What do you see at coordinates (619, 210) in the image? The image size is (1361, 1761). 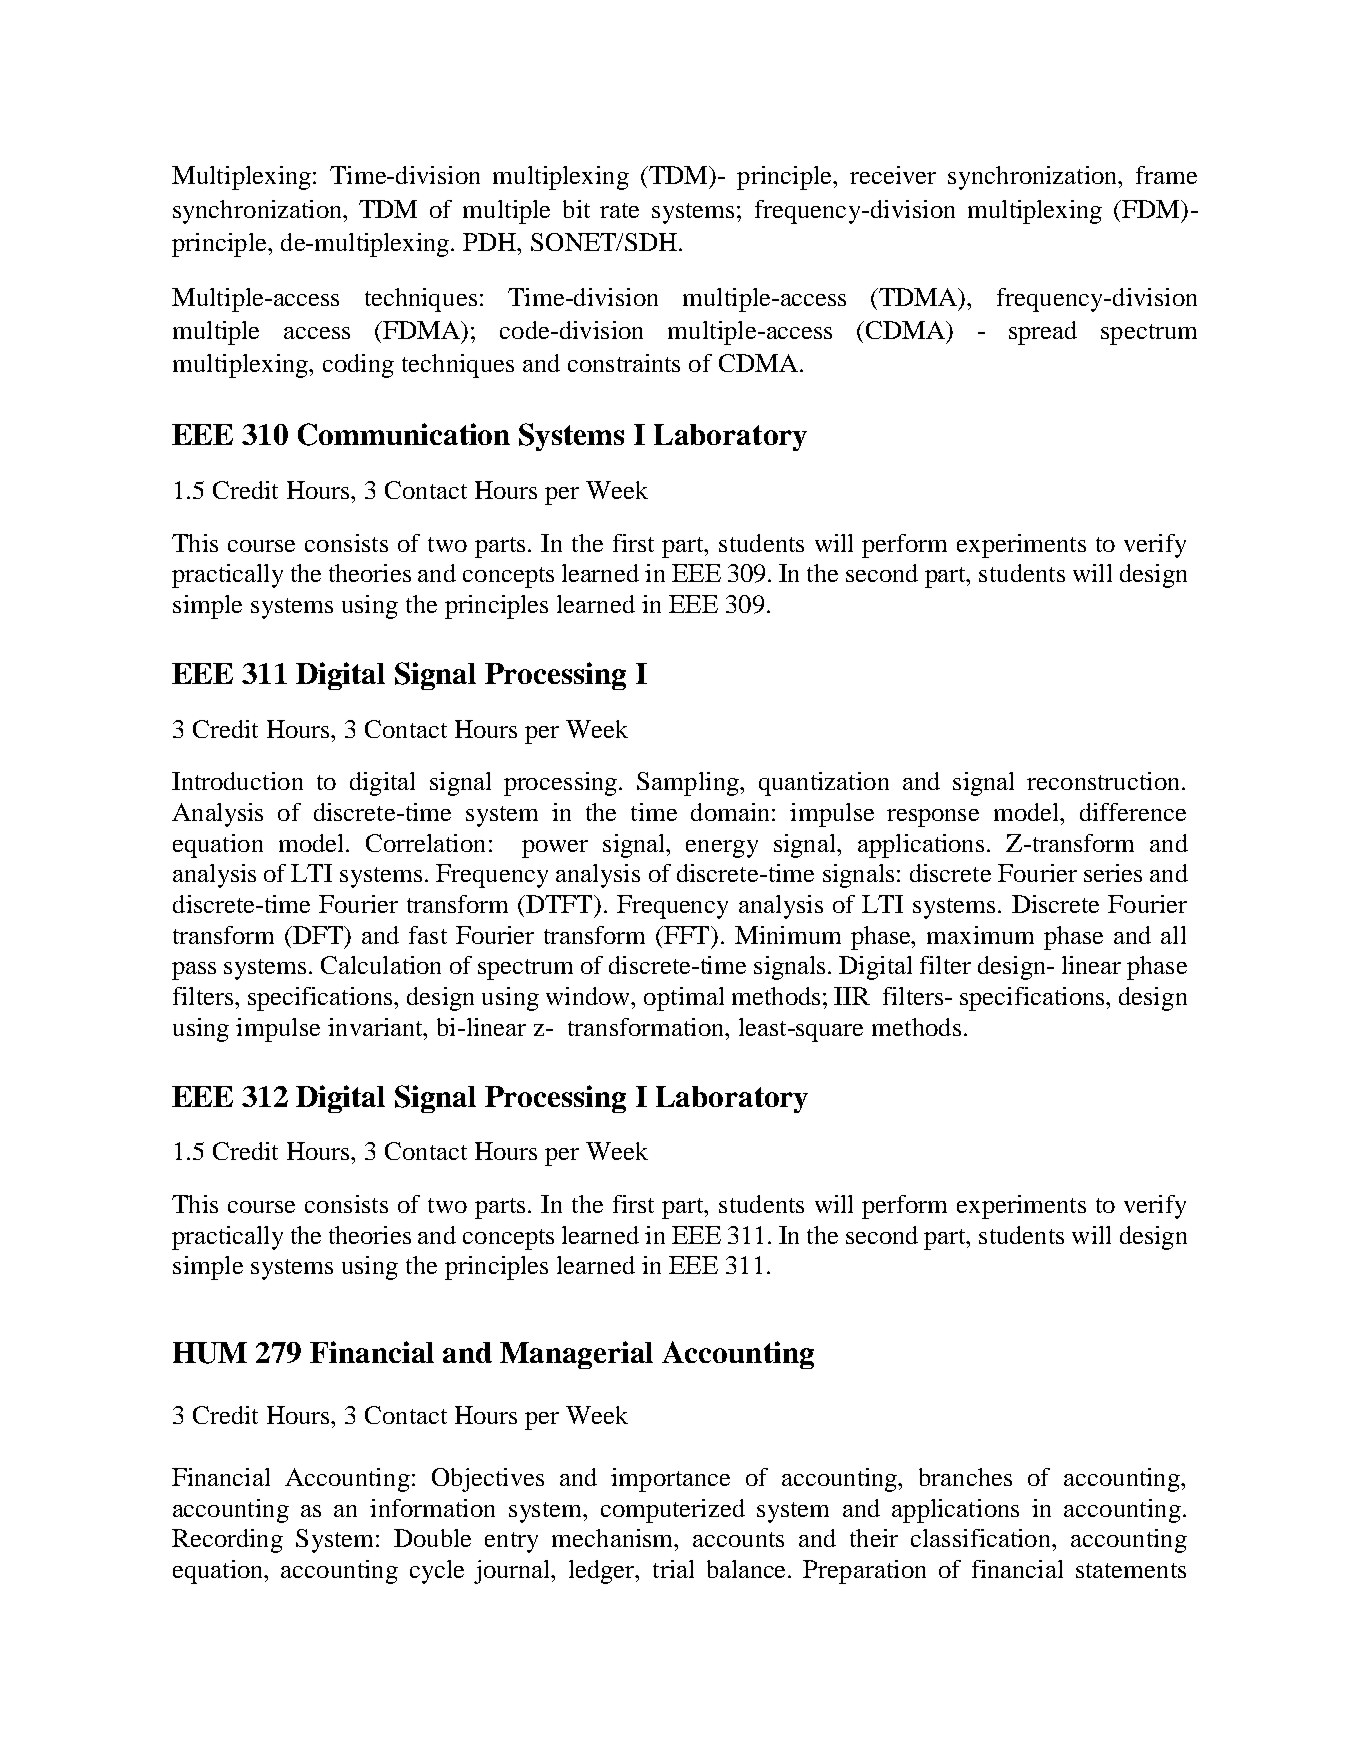 I see `rate` at bounding box center [619, 210].
